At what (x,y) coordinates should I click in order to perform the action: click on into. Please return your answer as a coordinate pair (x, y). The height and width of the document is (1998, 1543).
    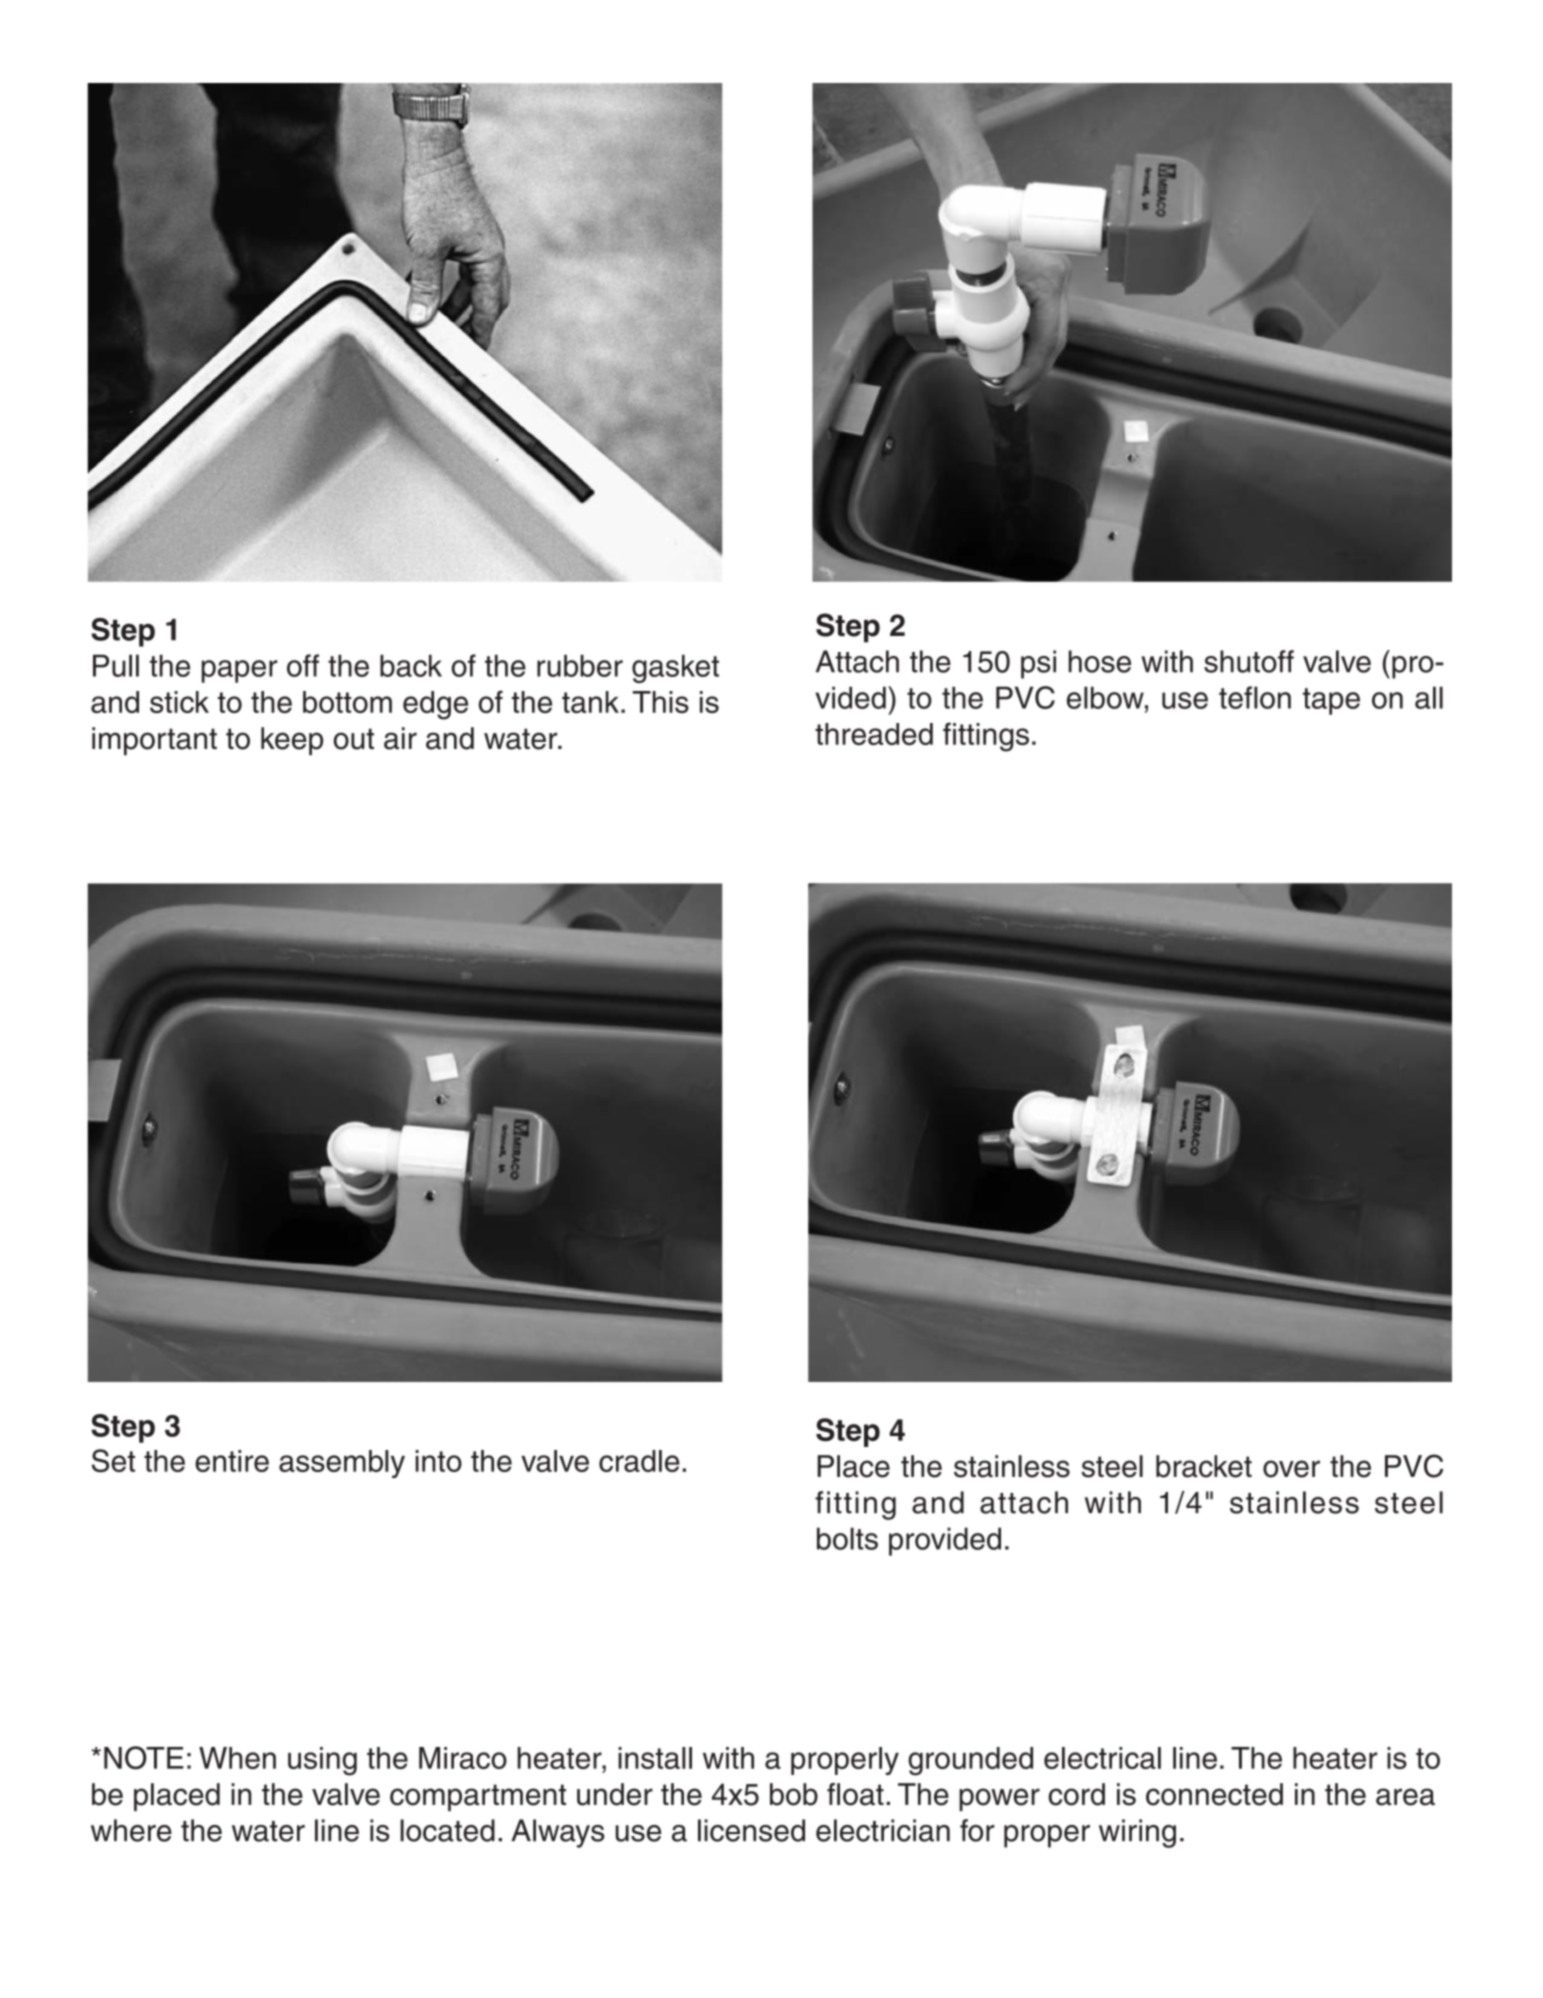
    Looking at the image, I should click on (438, 1461).
